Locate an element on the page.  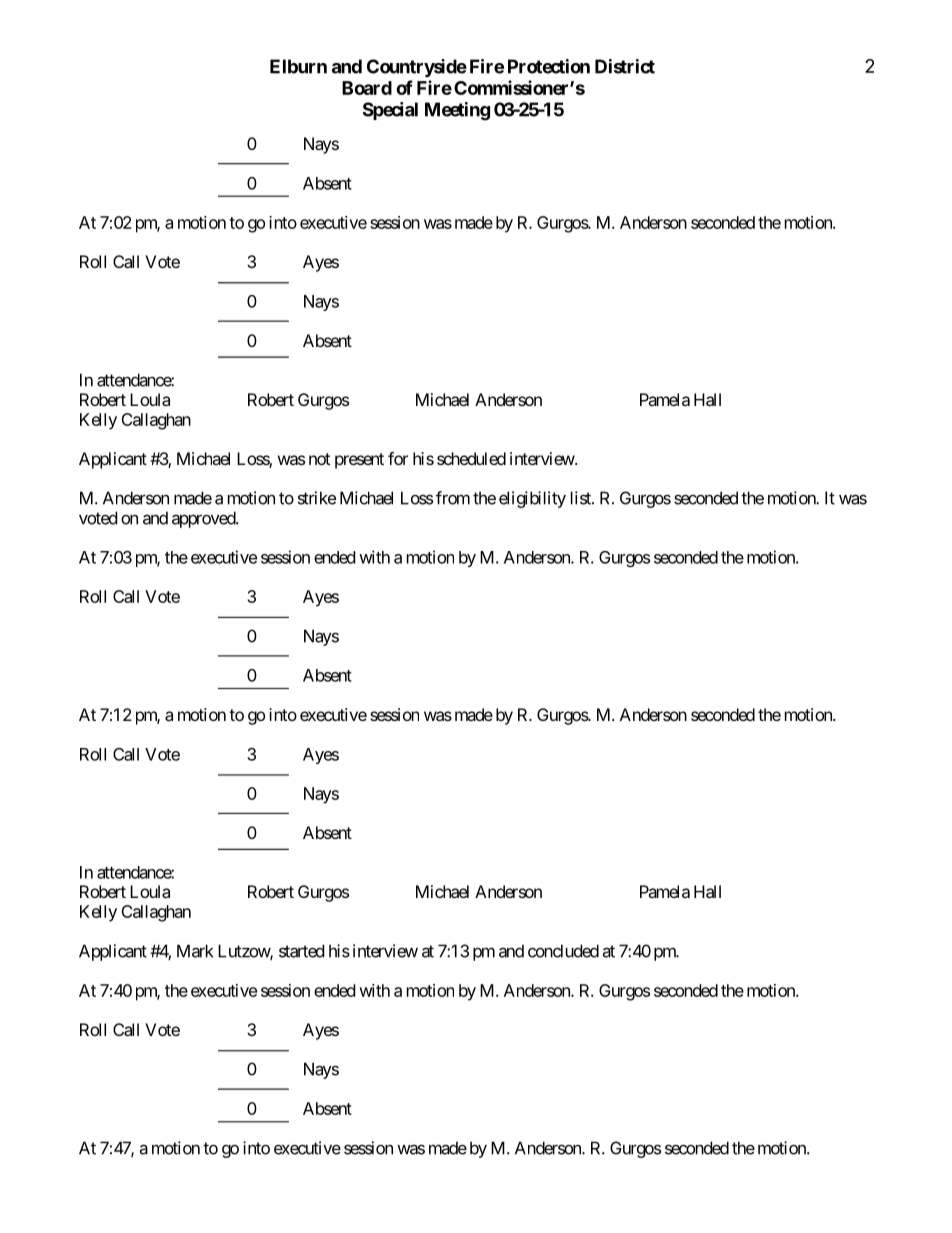
Special is located at coordinates (390, 111).
